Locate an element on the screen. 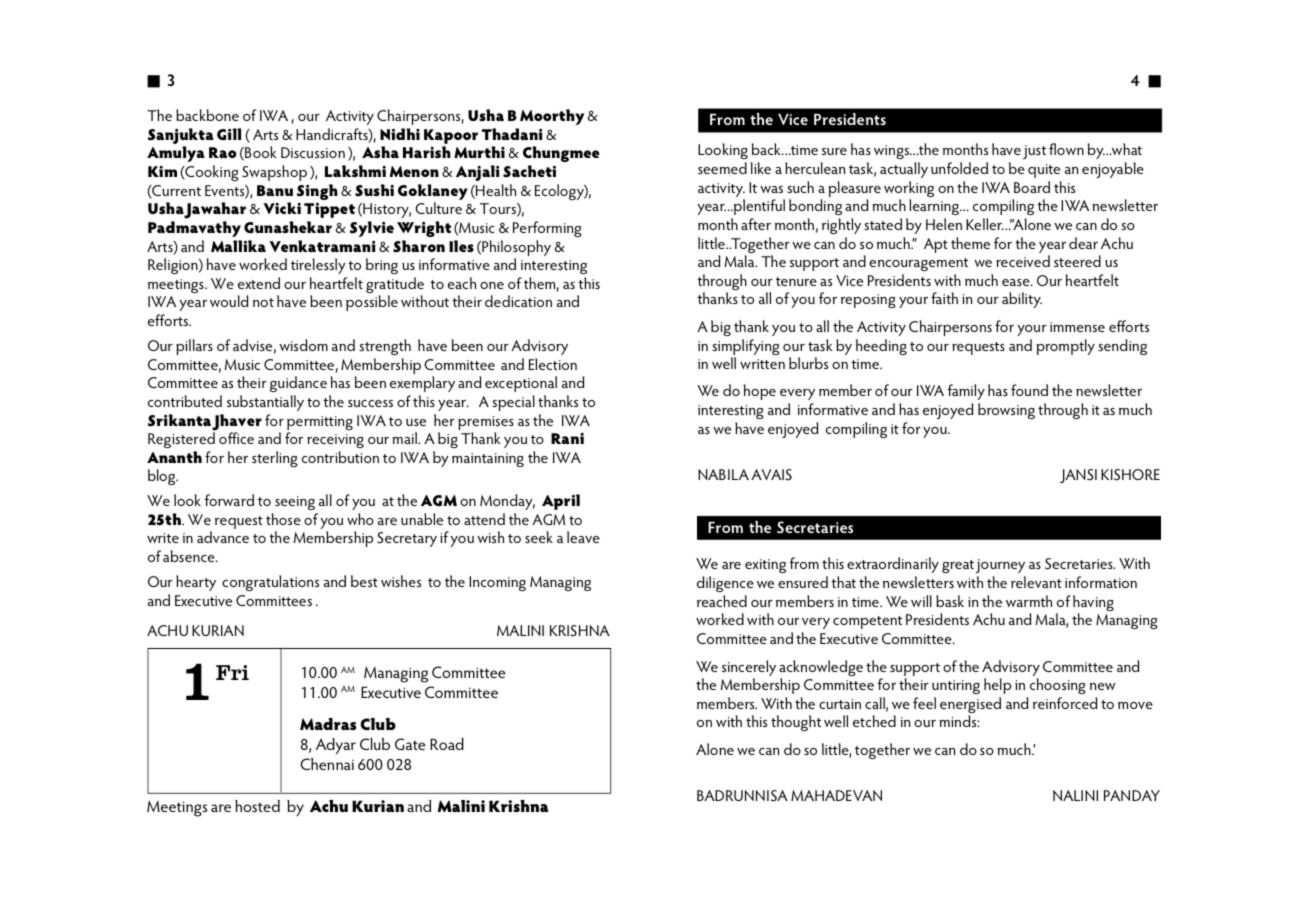  congratulations is located at coordinates (270, 583).
